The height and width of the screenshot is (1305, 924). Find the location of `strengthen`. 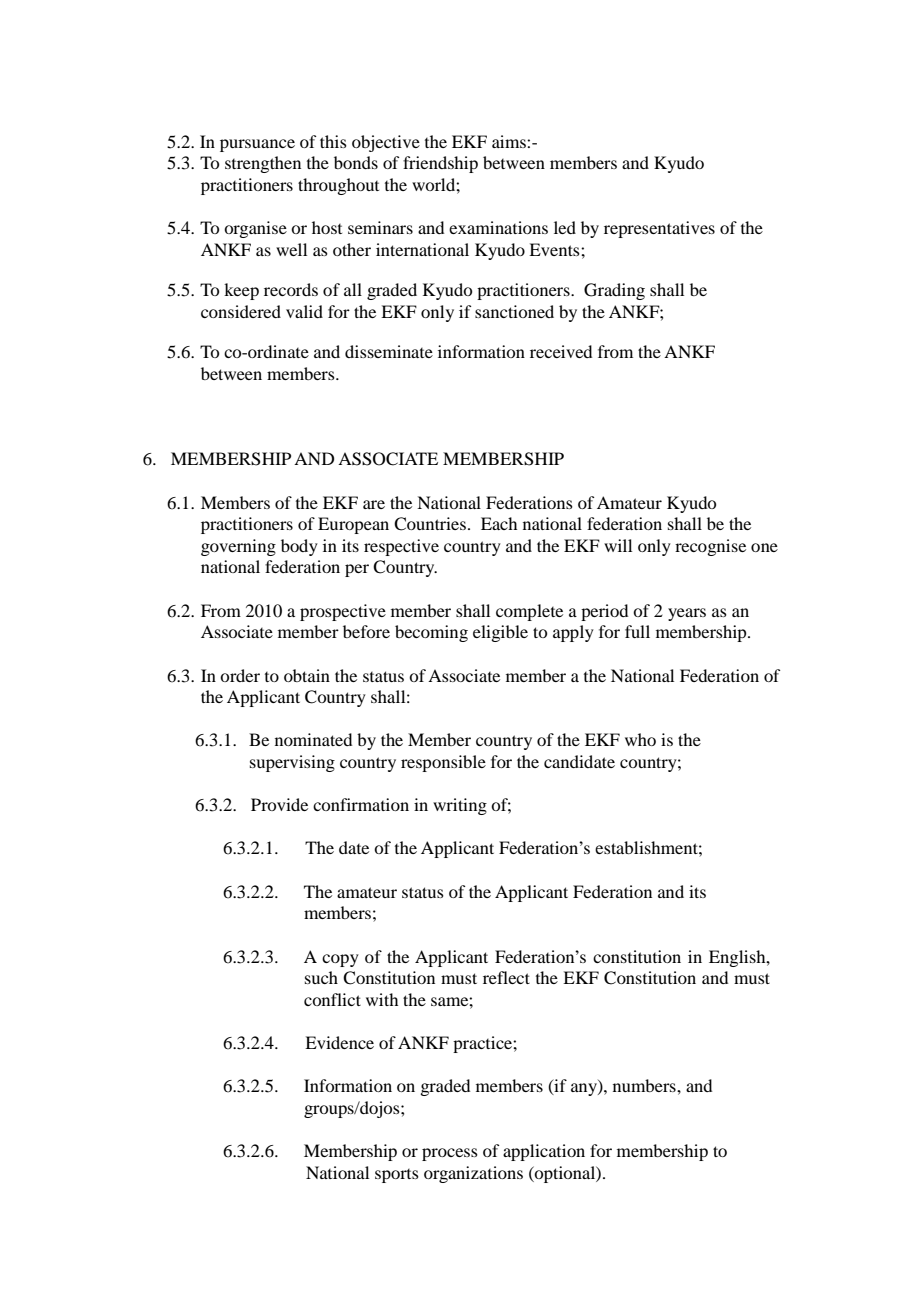

strengthen is located at coordinates (263, 164).
